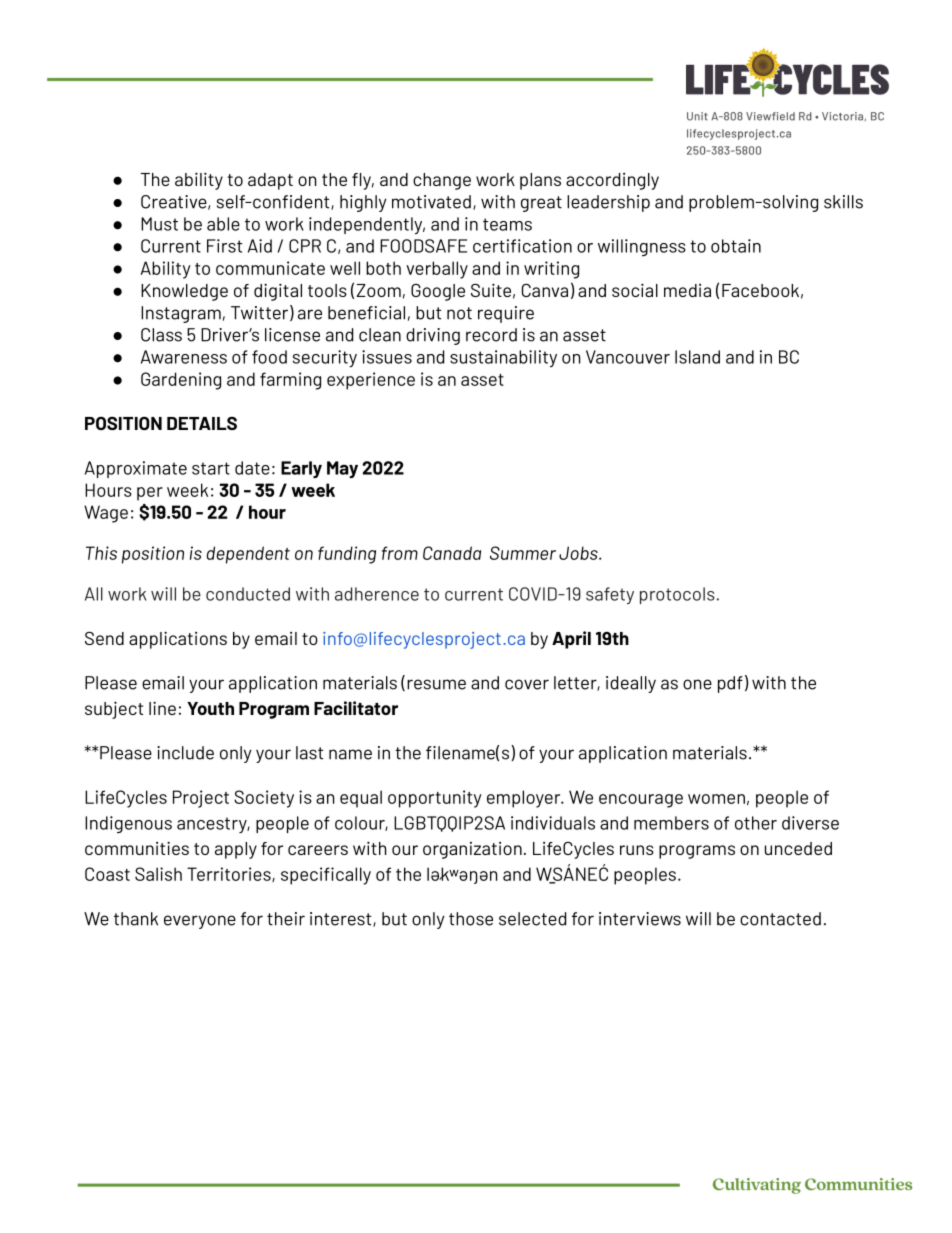  Describe the element at coordinates (159, 224) in the image. I see `Must` at that location.
